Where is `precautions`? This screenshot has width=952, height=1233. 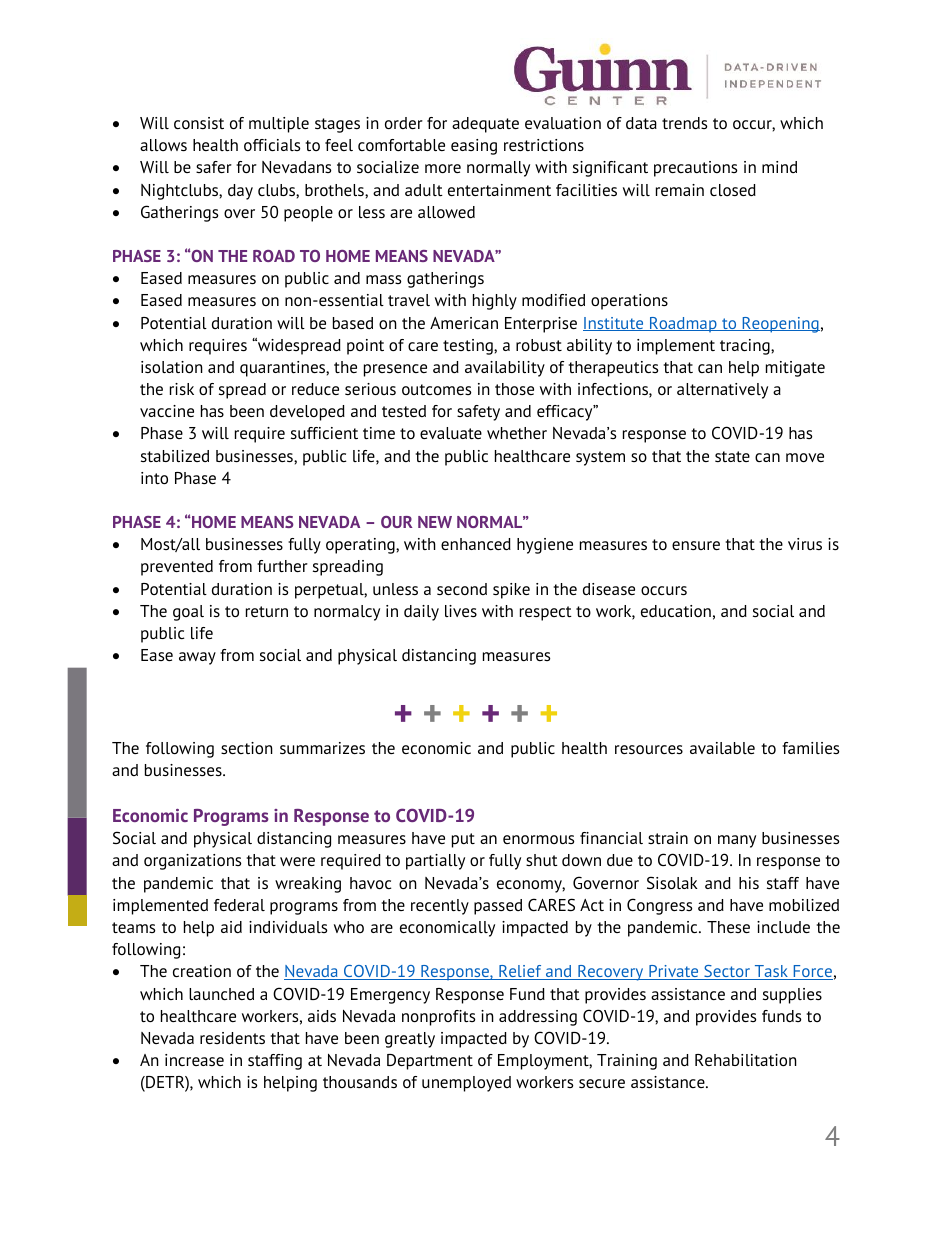
precautions is located at coordinates (695, 169).
